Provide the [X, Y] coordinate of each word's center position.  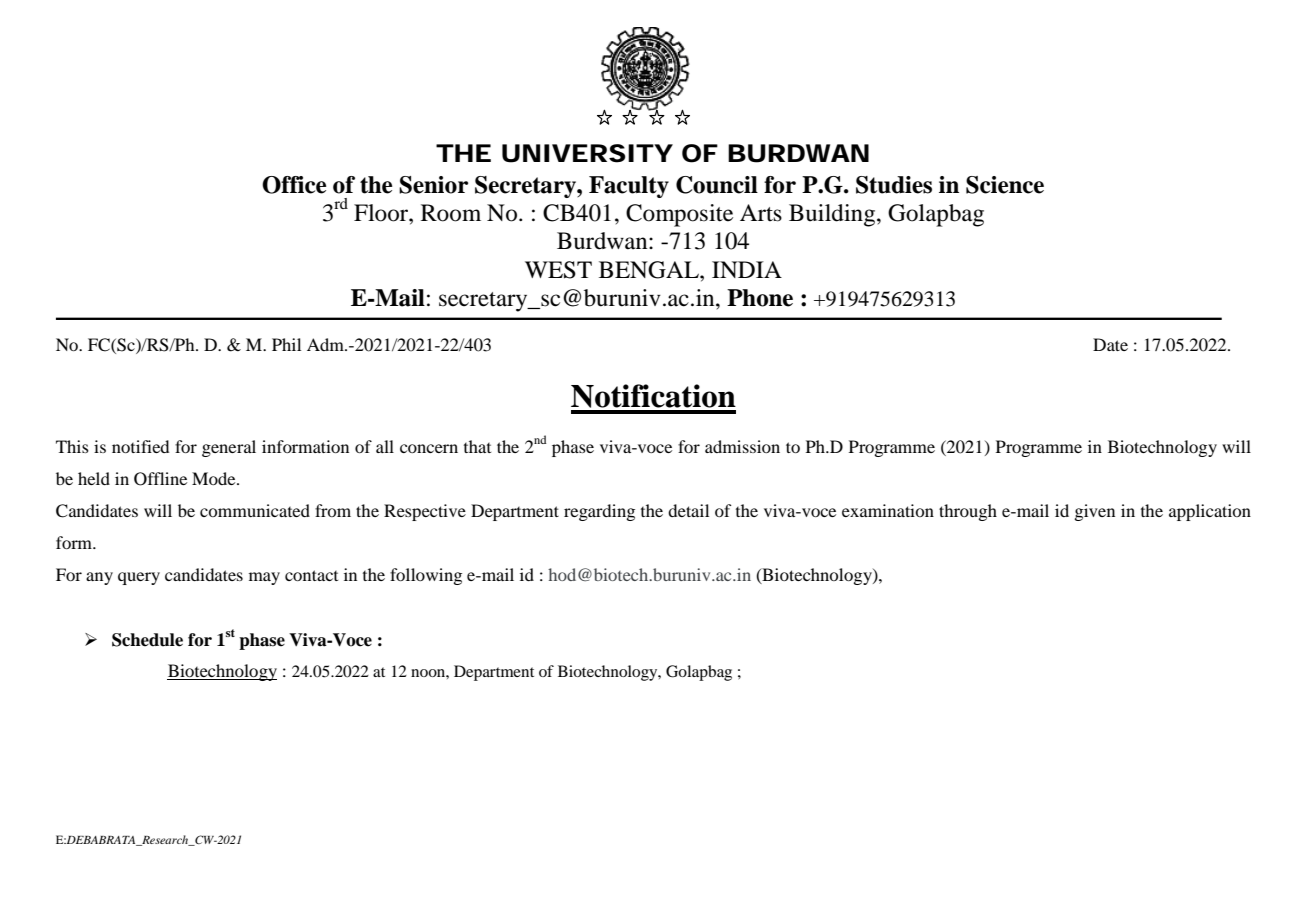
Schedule [147, 640]
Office [294, 185]
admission [742, 446]
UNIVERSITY [587, 153]
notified [140, 446]
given [1094, 512]
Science [1005, 185]
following [426, 576]
